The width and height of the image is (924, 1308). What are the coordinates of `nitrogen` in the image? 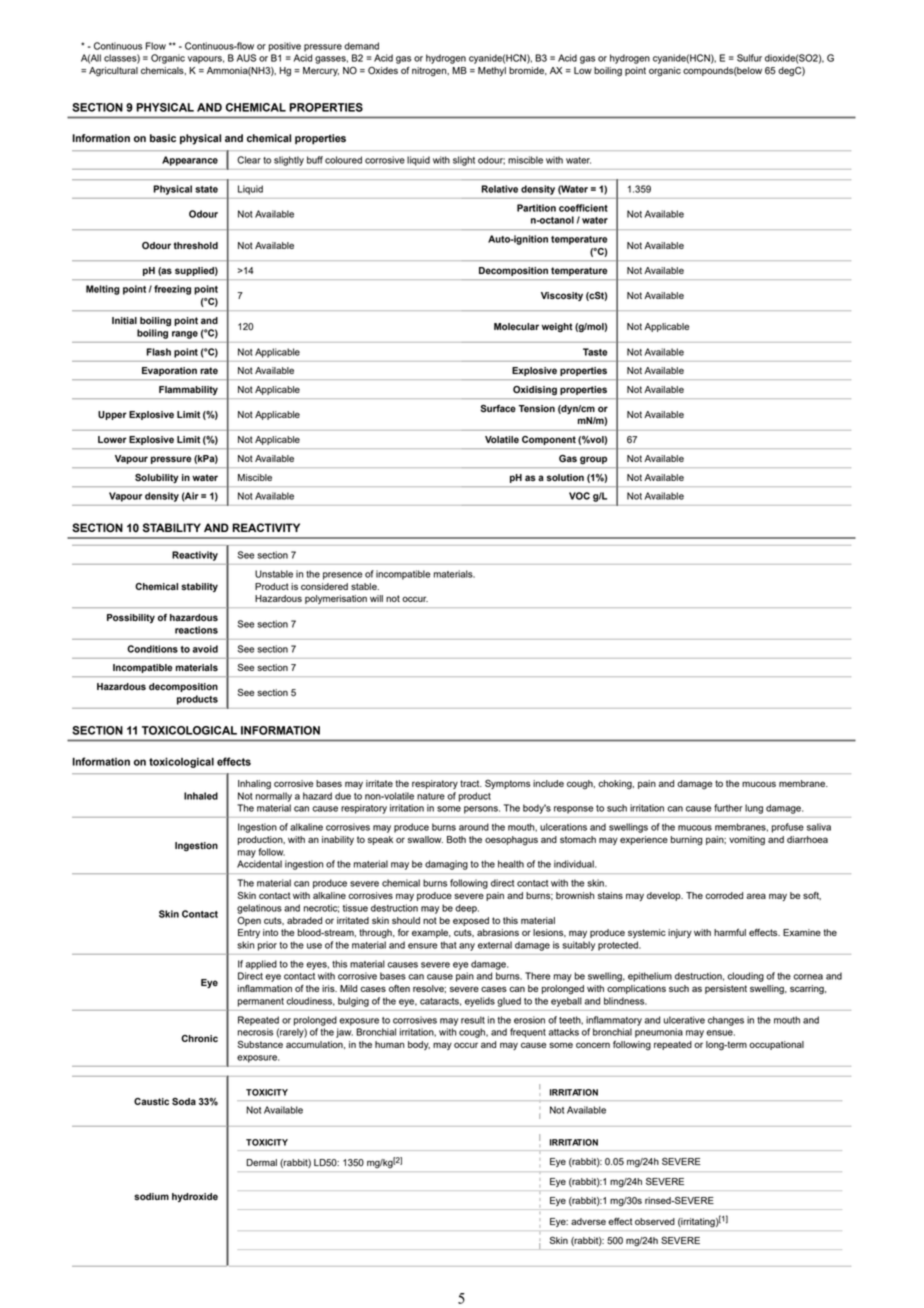 It's located at (430, 71).
